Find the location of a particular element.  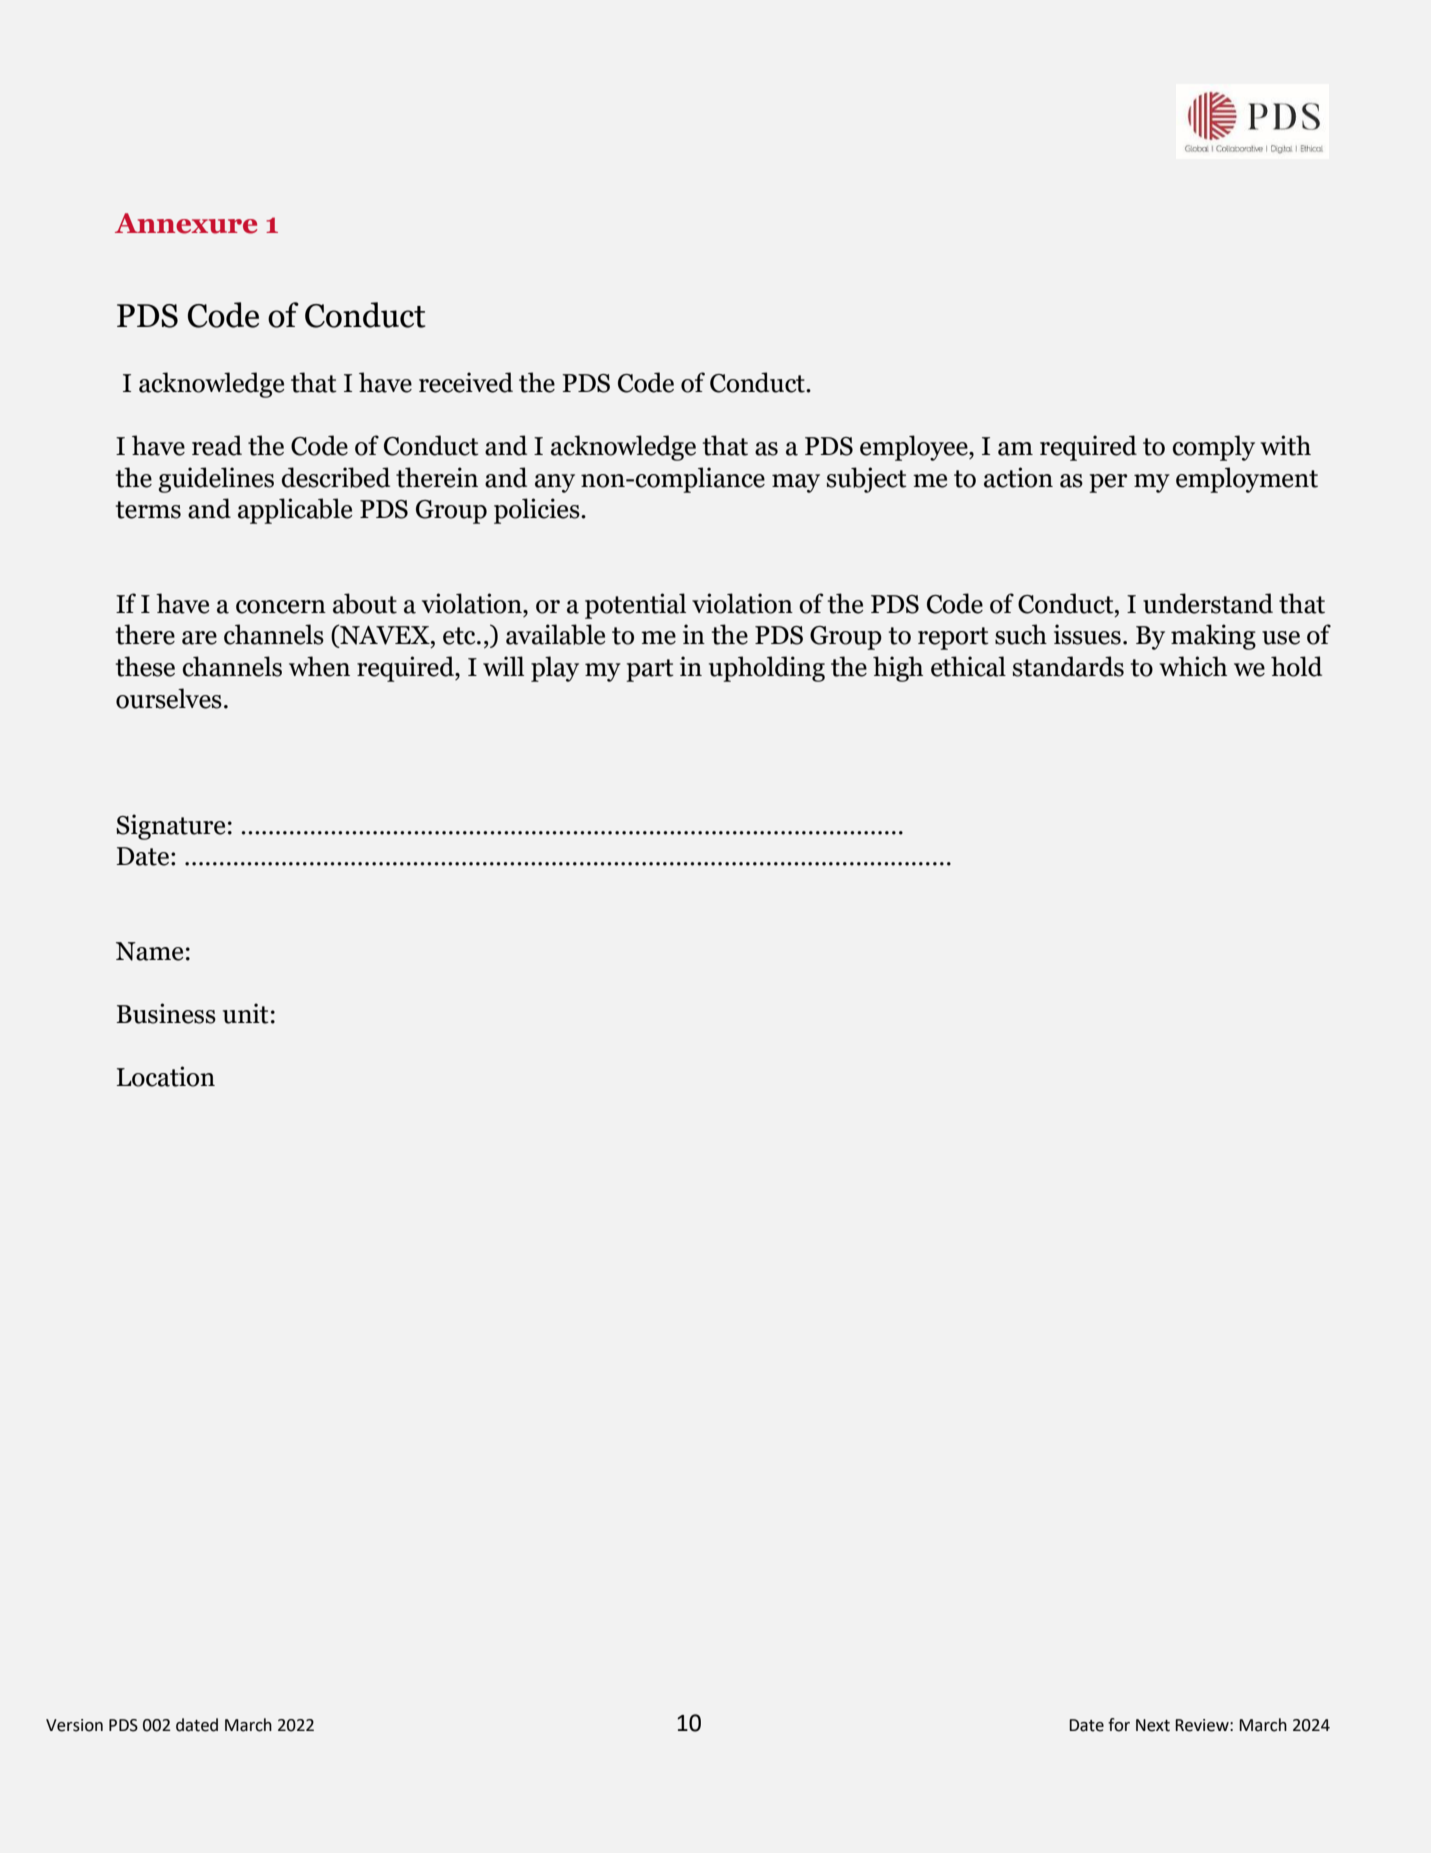

Business is located at coordinates (166, 1013).
